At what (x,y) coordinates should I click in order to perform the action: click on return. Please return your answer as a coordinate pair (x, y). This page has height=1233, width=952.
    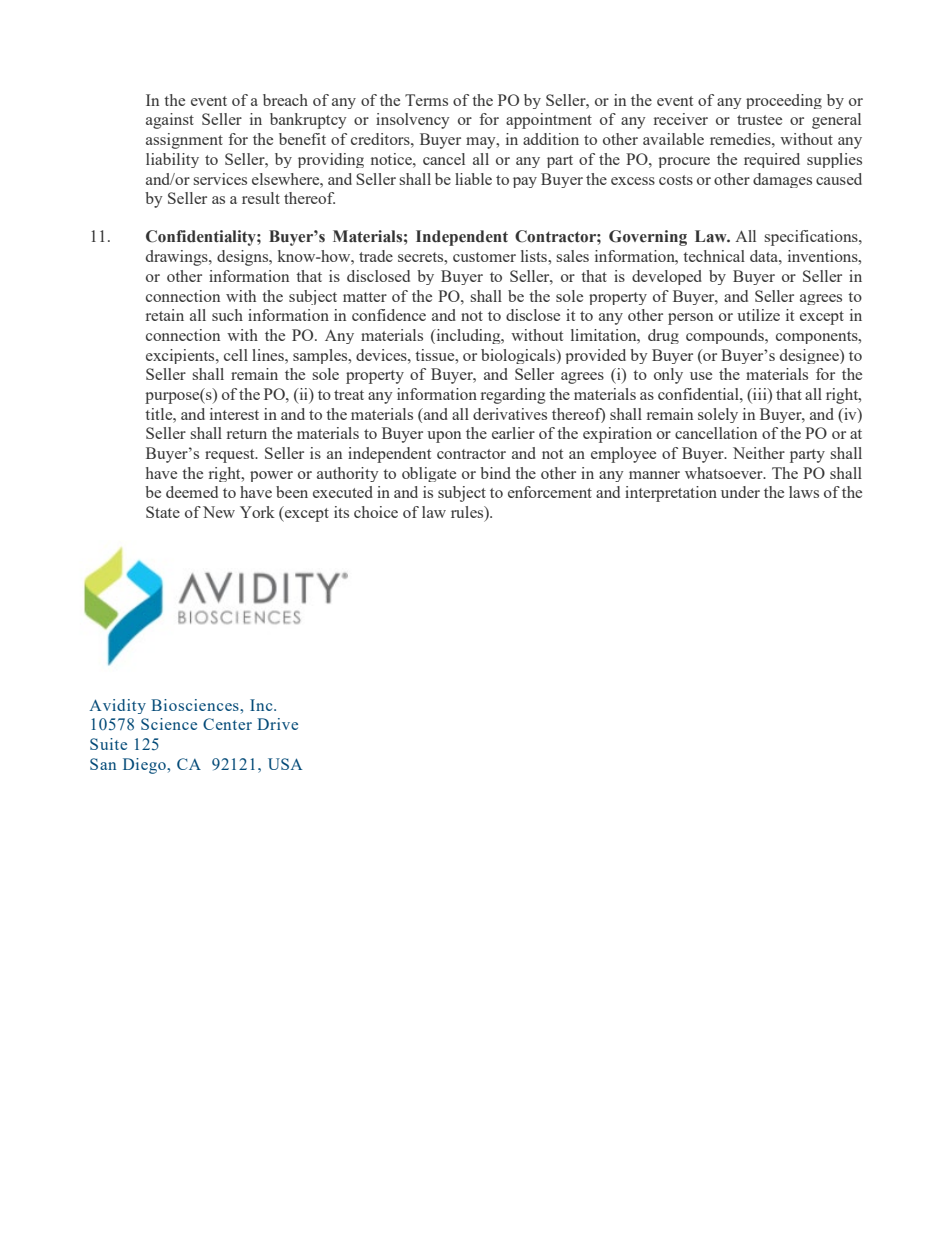
    Looking at the image, I should click on (247, 434).
